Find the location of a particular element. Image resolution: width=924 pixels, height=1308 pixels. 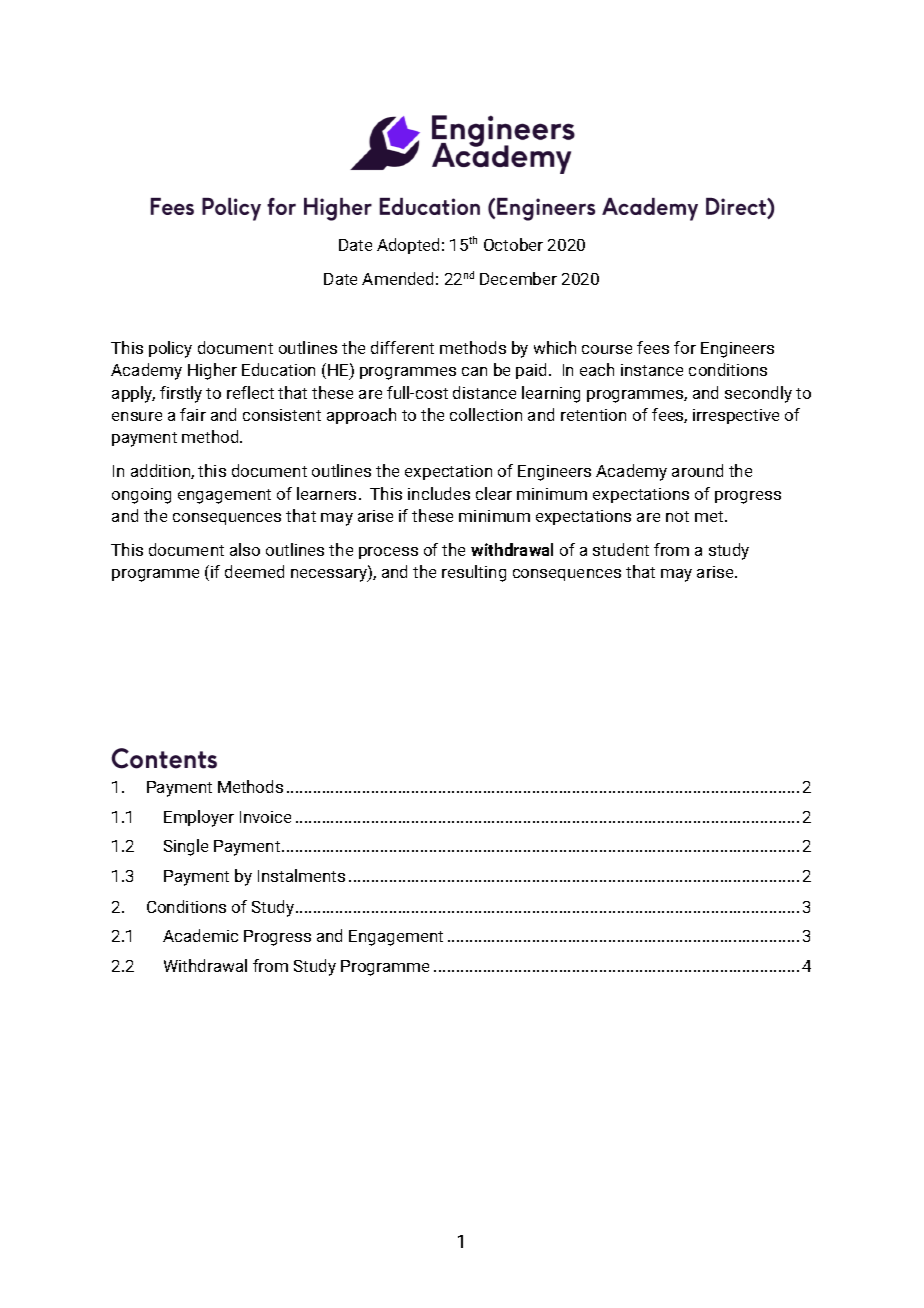

for is located at coordinates (685, 347).
